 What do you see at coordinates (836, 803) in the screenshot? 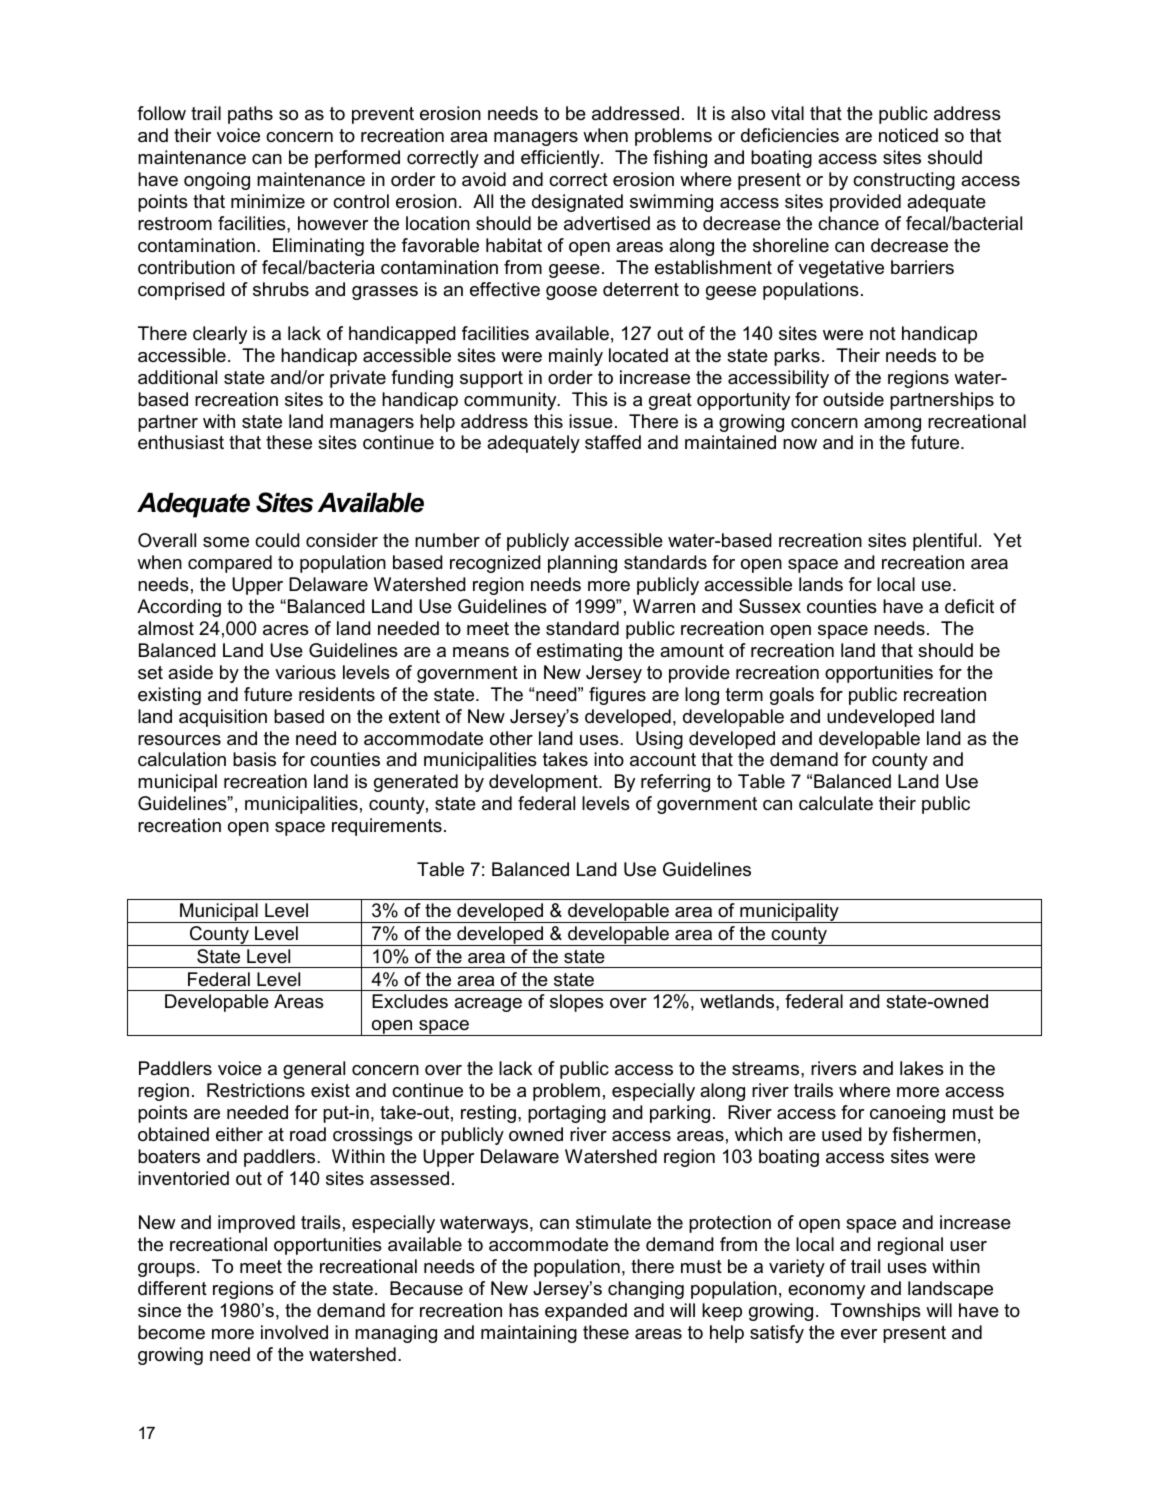
I see `calculate` at bounding box center [836, 803].
